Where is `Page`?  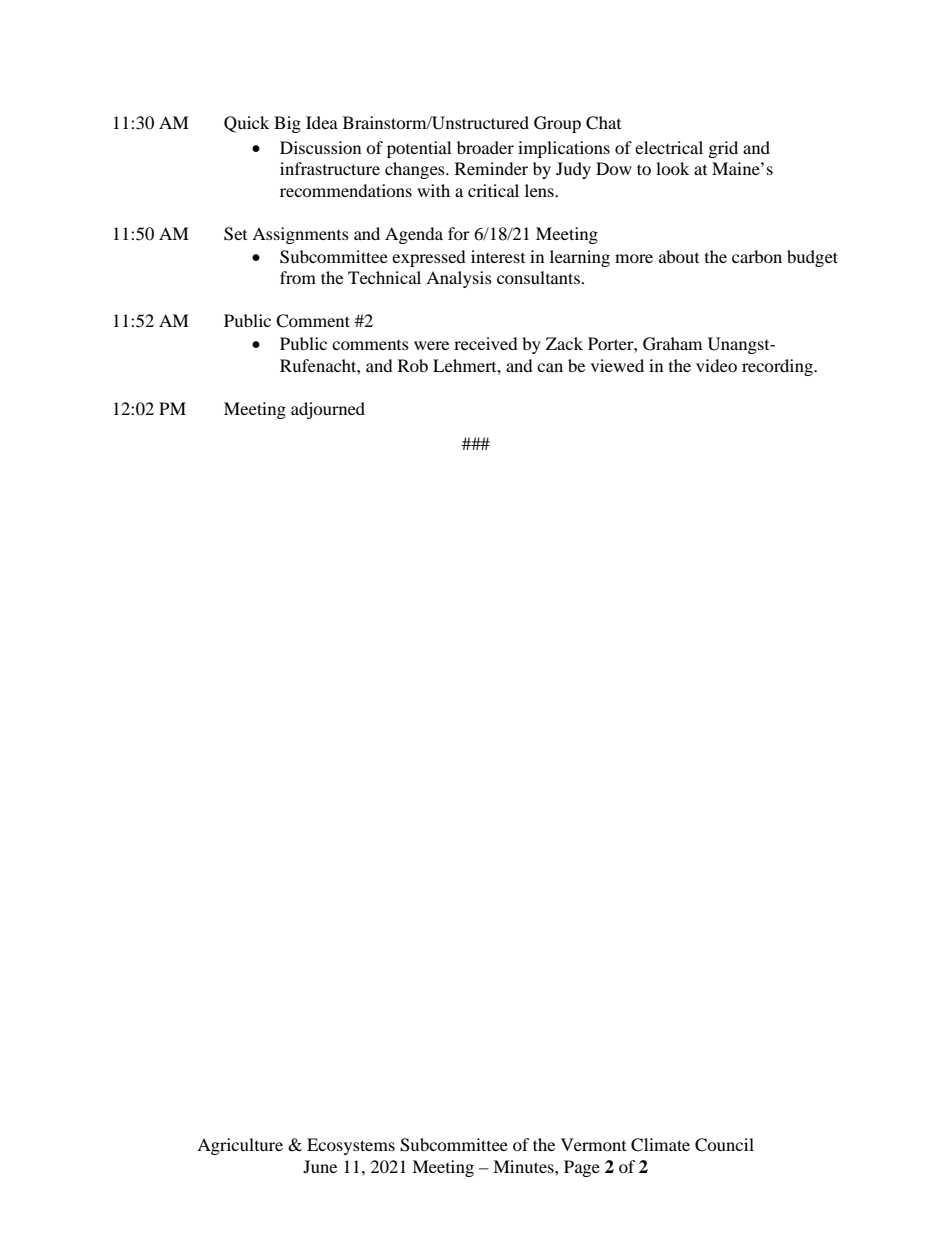
Page is located at coordinates (582, 1168).
